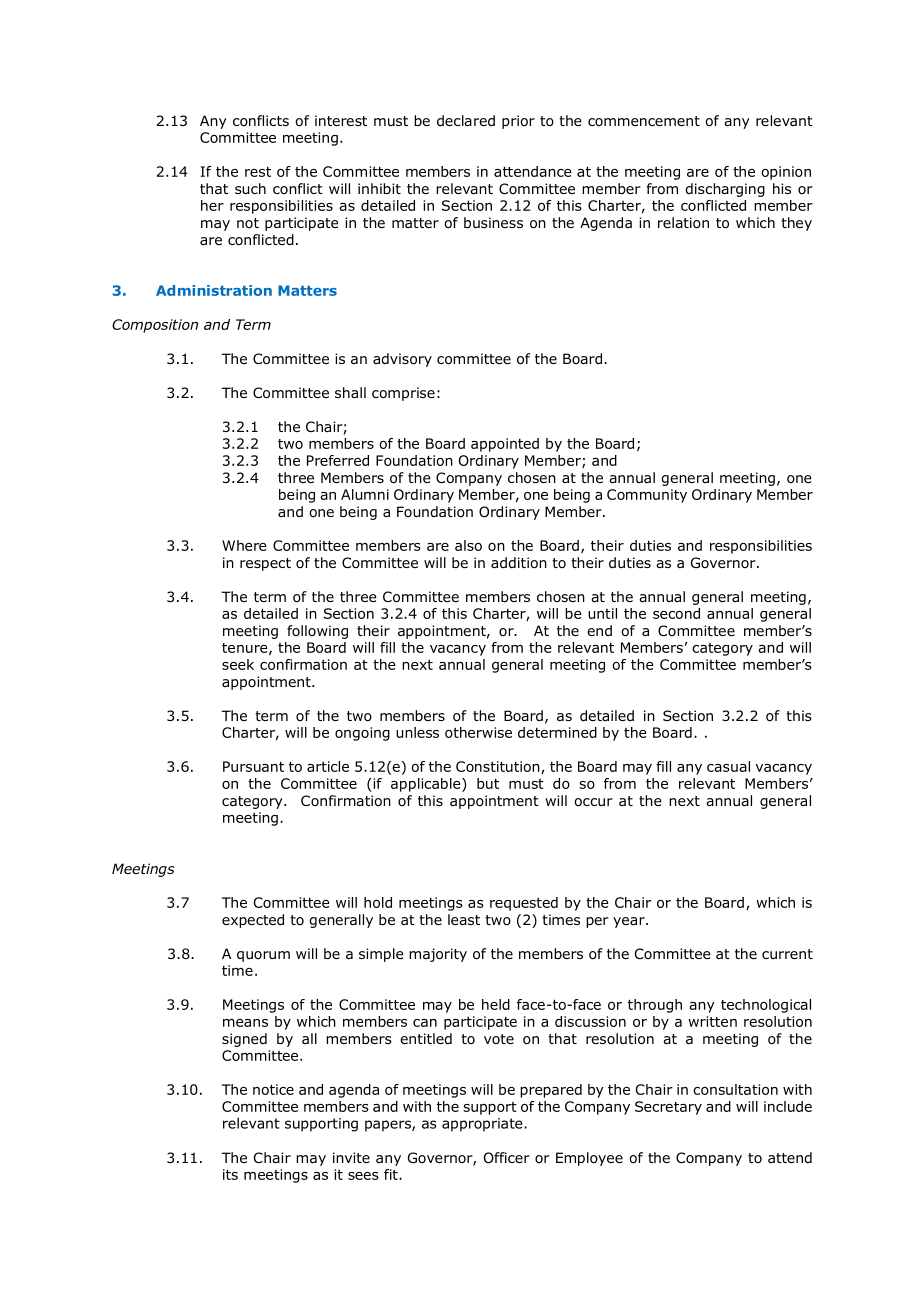  What do you see at coordinates (483, 1125) in the screenshot?
I see `appropriate` at bounding box center [483, 1125].
